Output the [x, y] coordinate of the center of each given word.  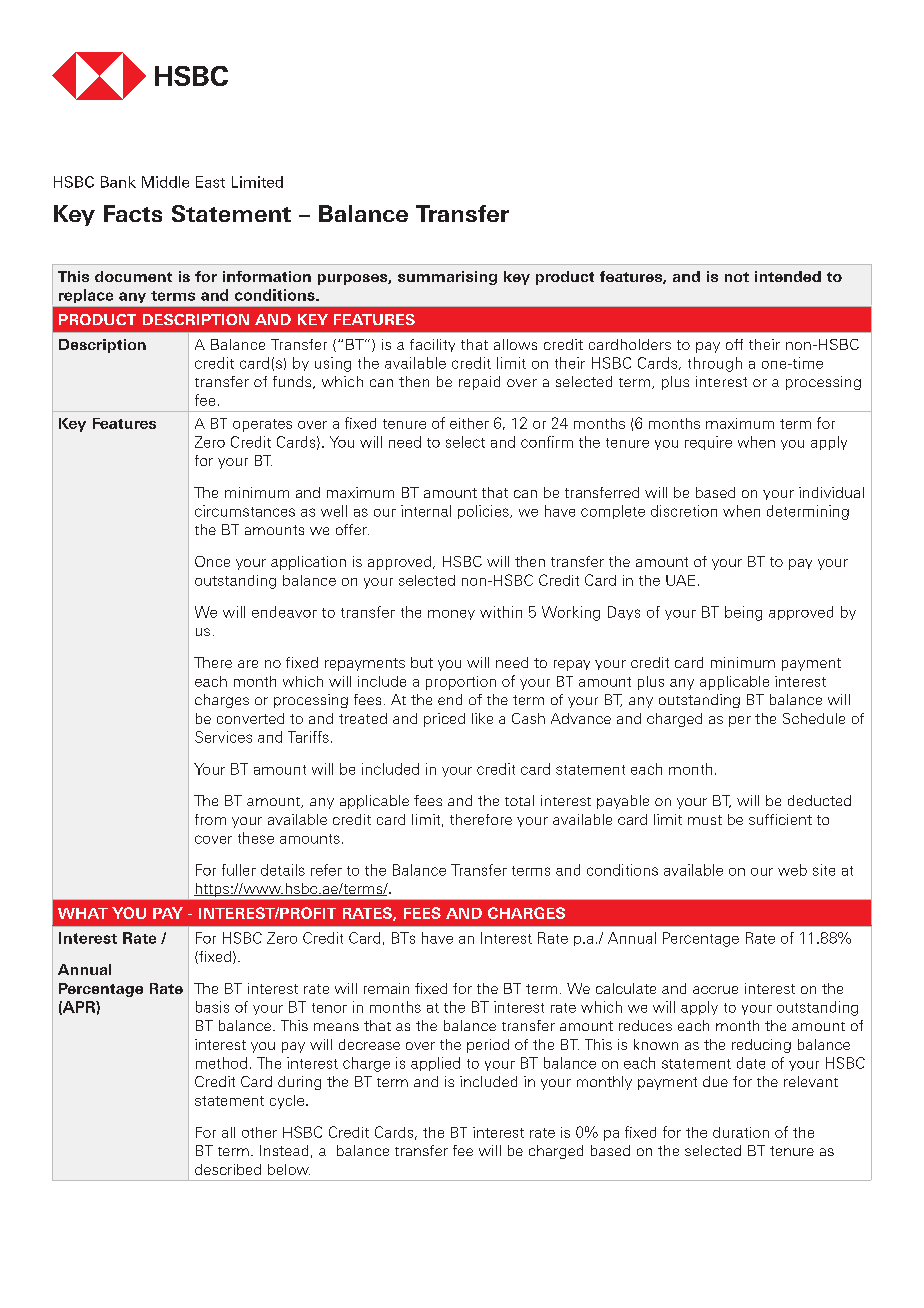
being [743, 613]
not [737, 277]
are [248, 664]
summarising [447, 278]
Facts [133, 213]
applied [435, 1064]
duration [741, 1132]
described [228, 1169]
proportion [461, 683]
